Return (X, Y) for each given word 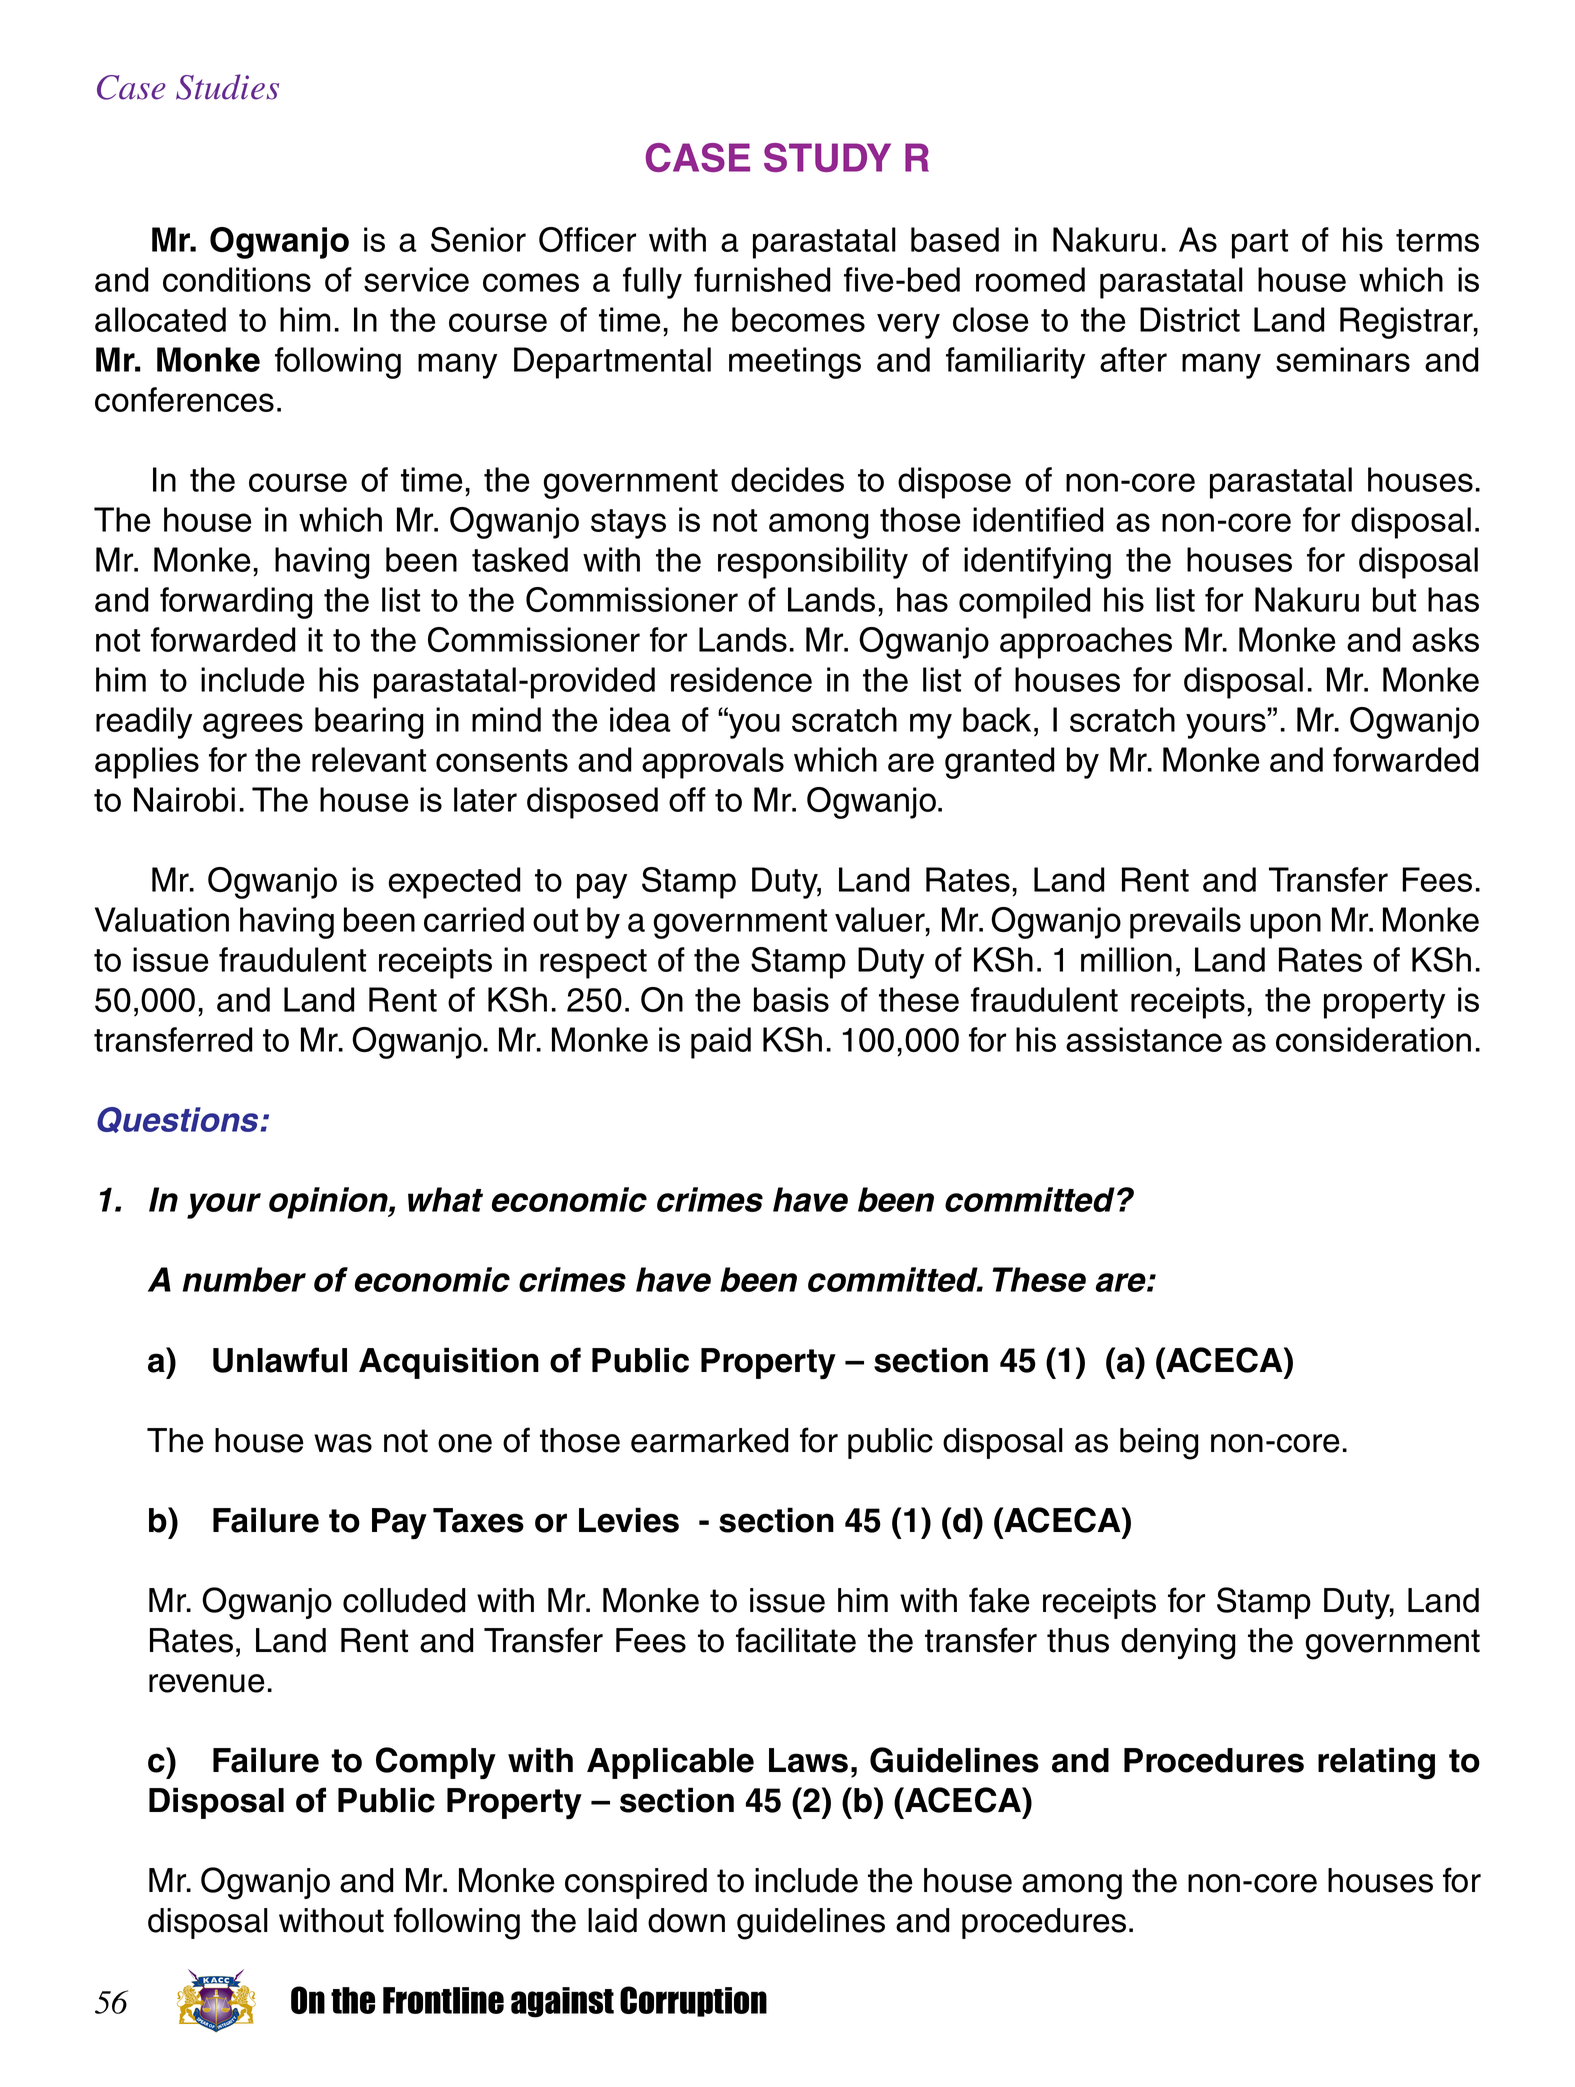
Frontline (443, 2000)
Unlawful (280, 1360)
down (686, 1920)
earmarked (709, 1440)
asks (1445, 639)
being (1159, 1444)
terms (1437, 240)
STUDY (827, 157)
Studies (227, 87)
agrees (253, 726)
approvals (713, 763)
